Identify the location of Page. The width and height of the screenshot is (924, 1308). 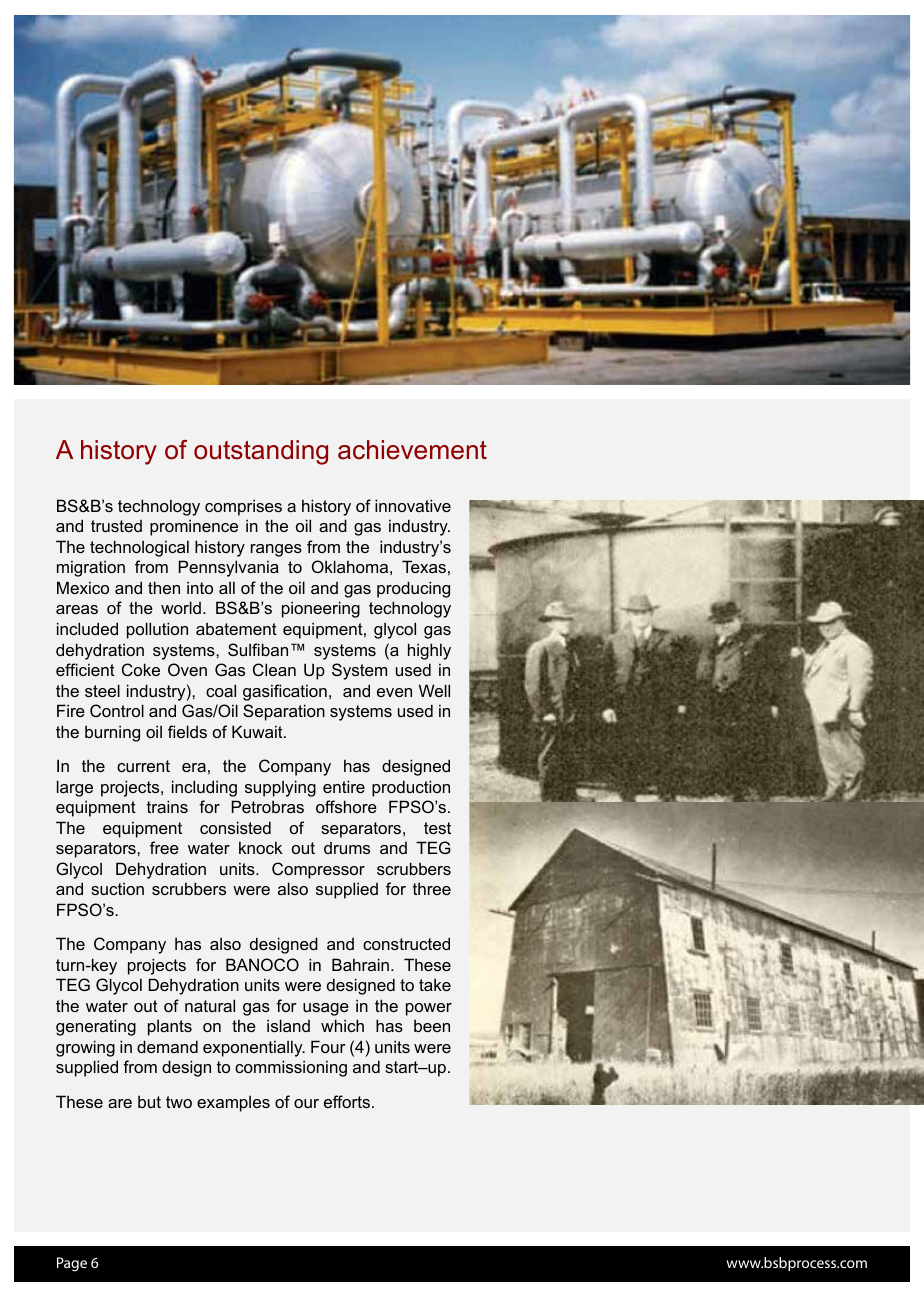
(72, 1264).
